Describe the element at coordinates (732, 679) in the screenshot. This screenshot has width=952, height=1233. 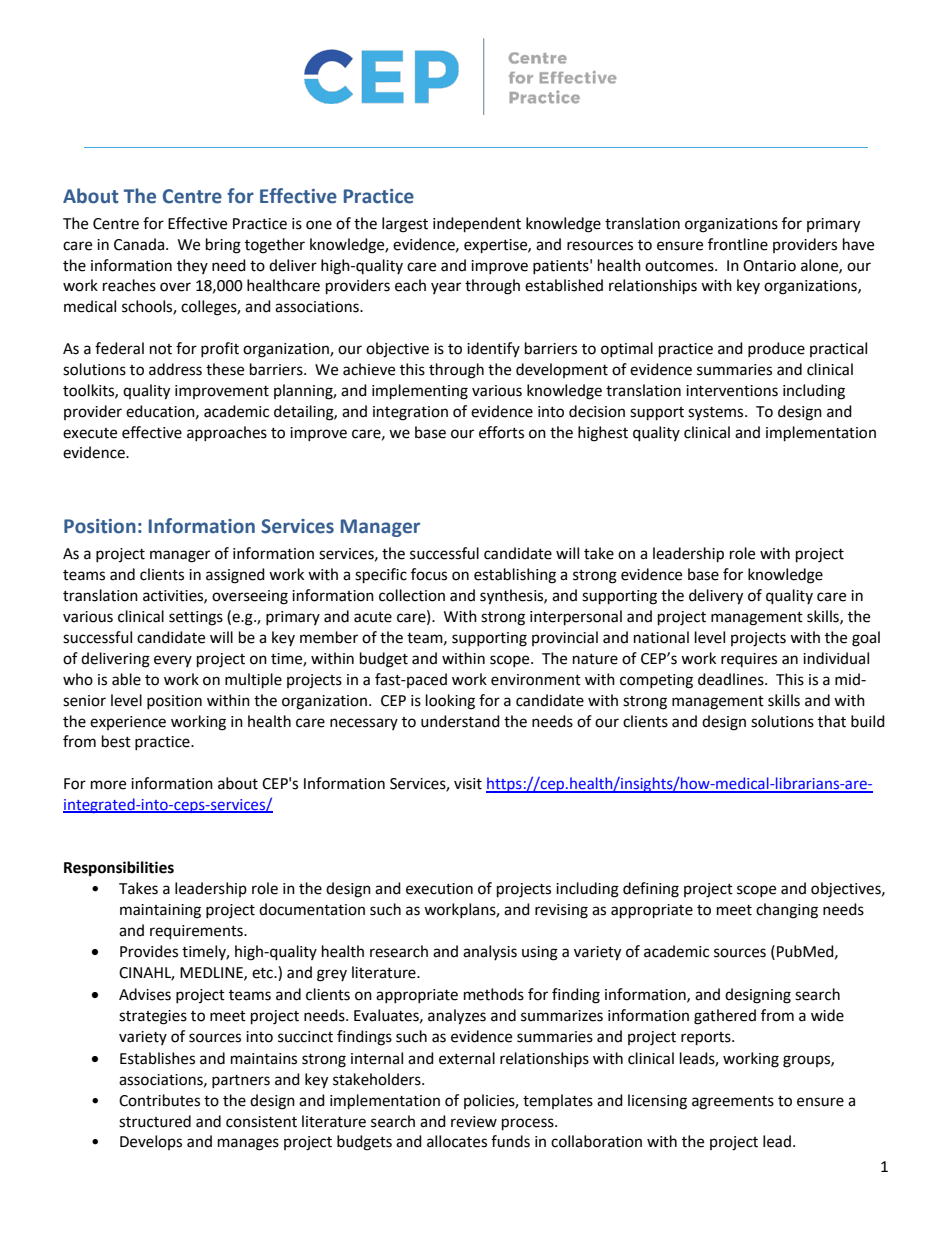
I see `deadlines` at that location.
